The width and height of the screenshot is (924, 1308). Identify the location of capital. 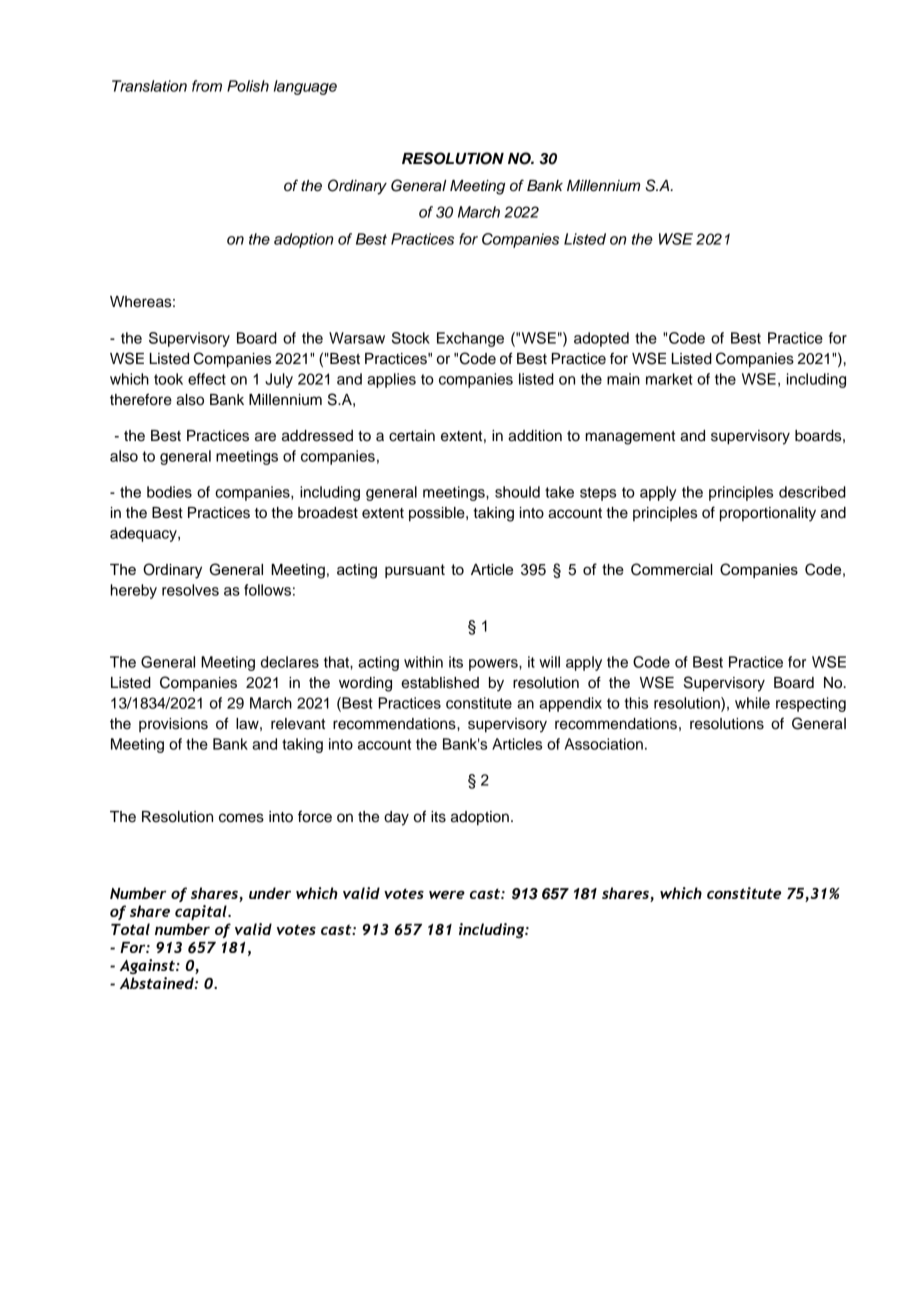
(202, 912).
